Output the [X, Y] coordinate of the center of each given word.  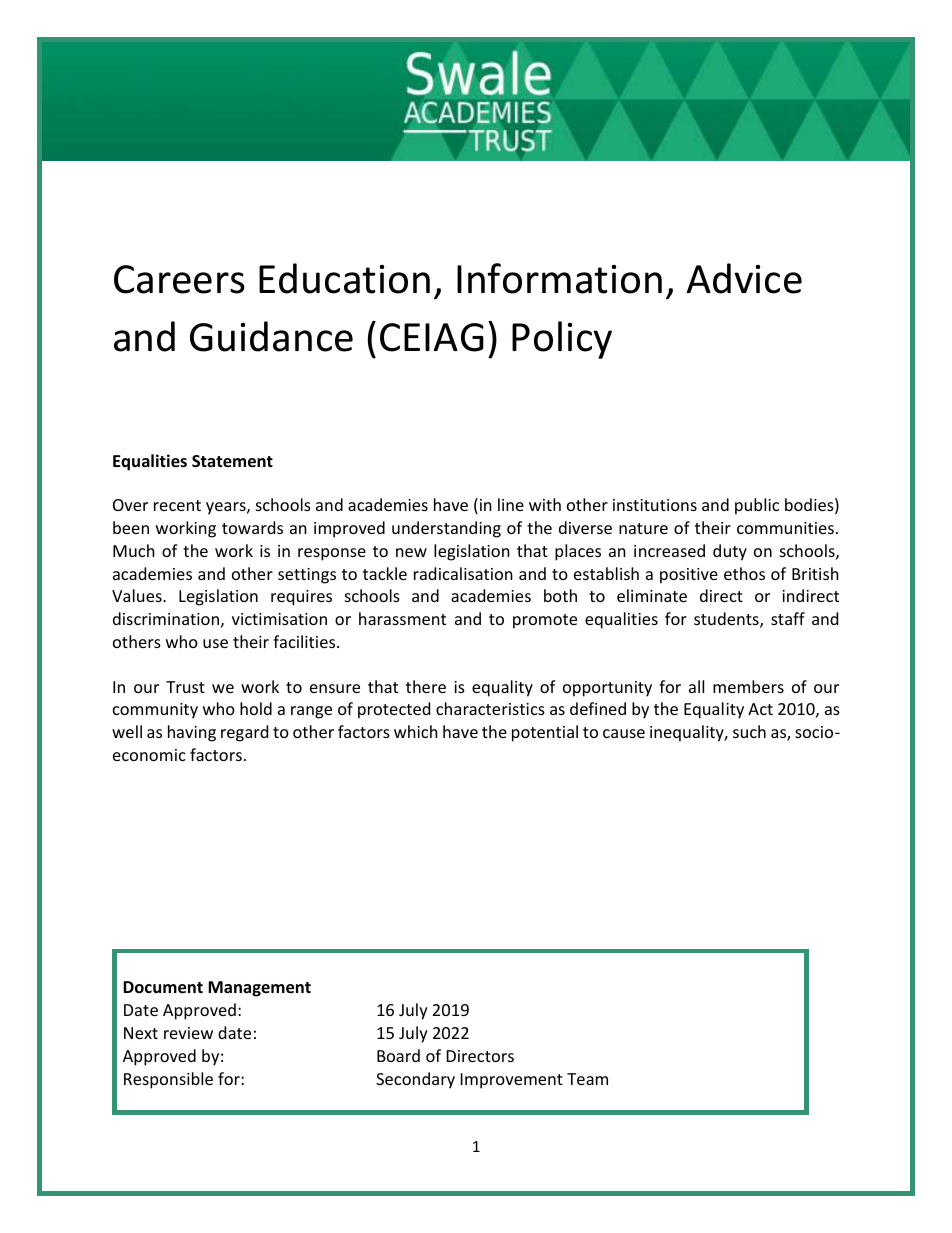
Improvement [512, 1081]
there [426, 686]
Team [587, 1079]
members [748, 686]
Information [559, 278]
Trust [185, 687]
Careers [179, 279]
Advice [744, 278]
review [188, 1033]
